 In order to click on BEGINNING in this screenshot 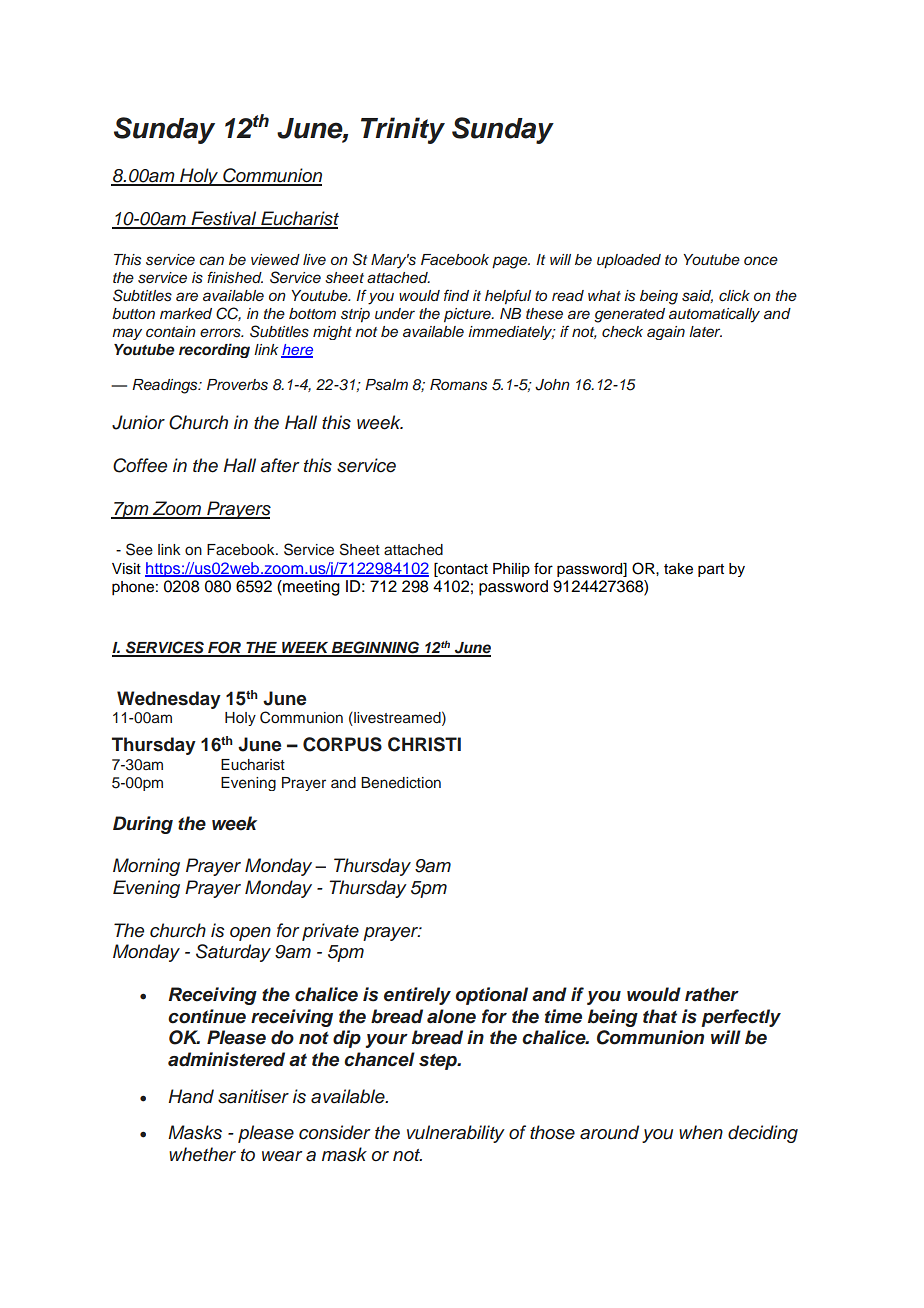, I will do `click(375, 648)`.
